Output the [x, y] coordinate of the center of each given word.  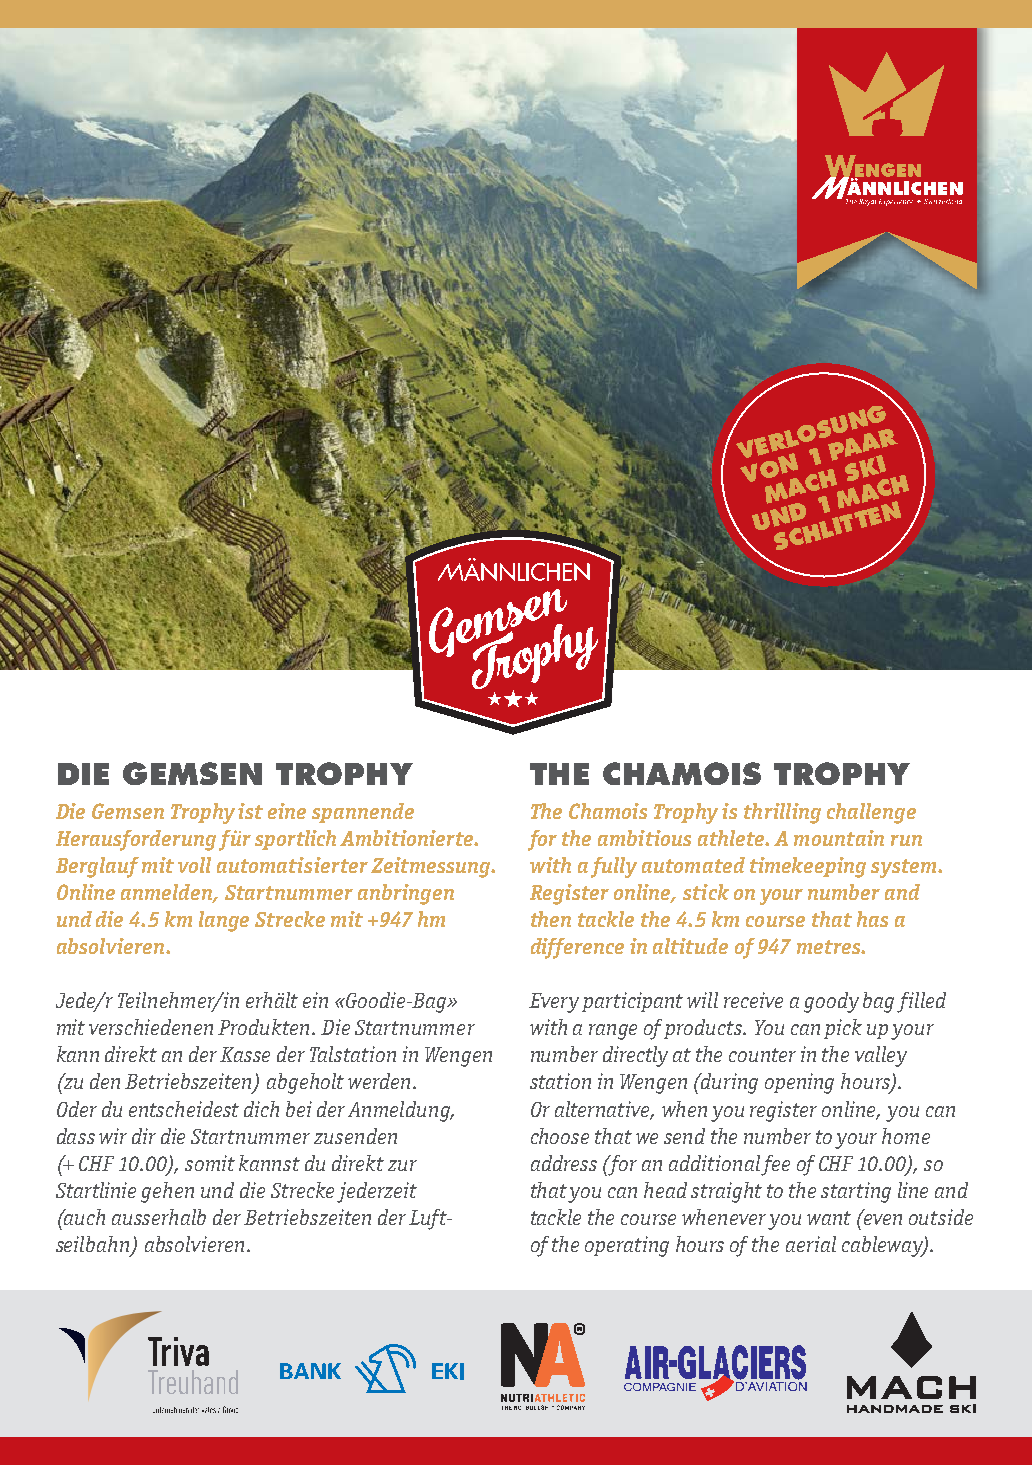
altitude [690, 946]
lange [224, 921]
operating [627, 1246]
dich [261, 1109]
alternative [604, 1110]
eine [287, 811]
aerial [811, 1244]
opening [799, 1083]
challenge [871, 813]
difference [577, 948]
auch [83, 1217]
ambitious [644, 838]
